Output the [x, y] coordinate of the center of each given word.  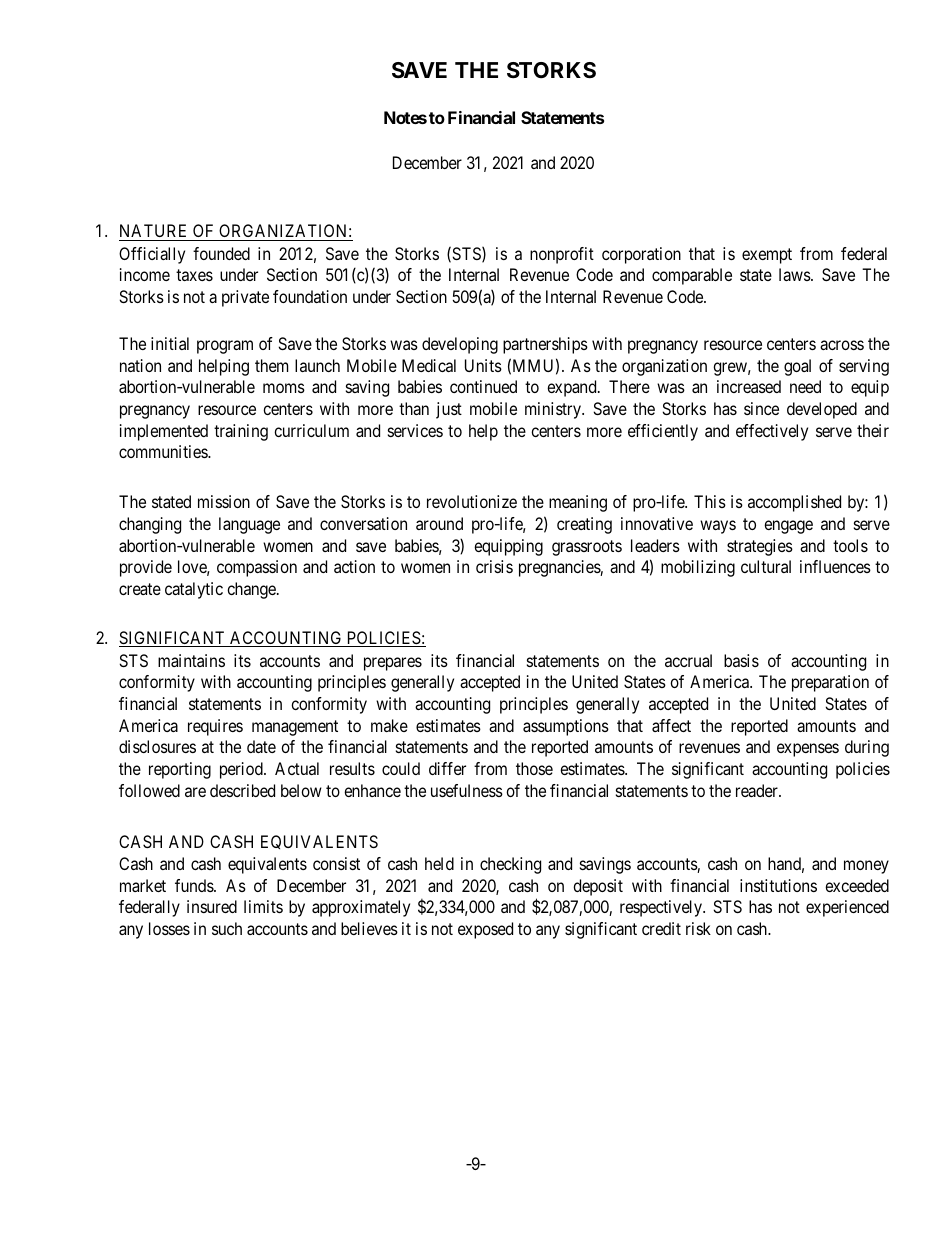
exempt [767, 256]
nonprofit [562, 255]
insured [212, 906]
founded [221, 253]
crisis [494, 566]
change [252, 590]
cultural [766, 566]
